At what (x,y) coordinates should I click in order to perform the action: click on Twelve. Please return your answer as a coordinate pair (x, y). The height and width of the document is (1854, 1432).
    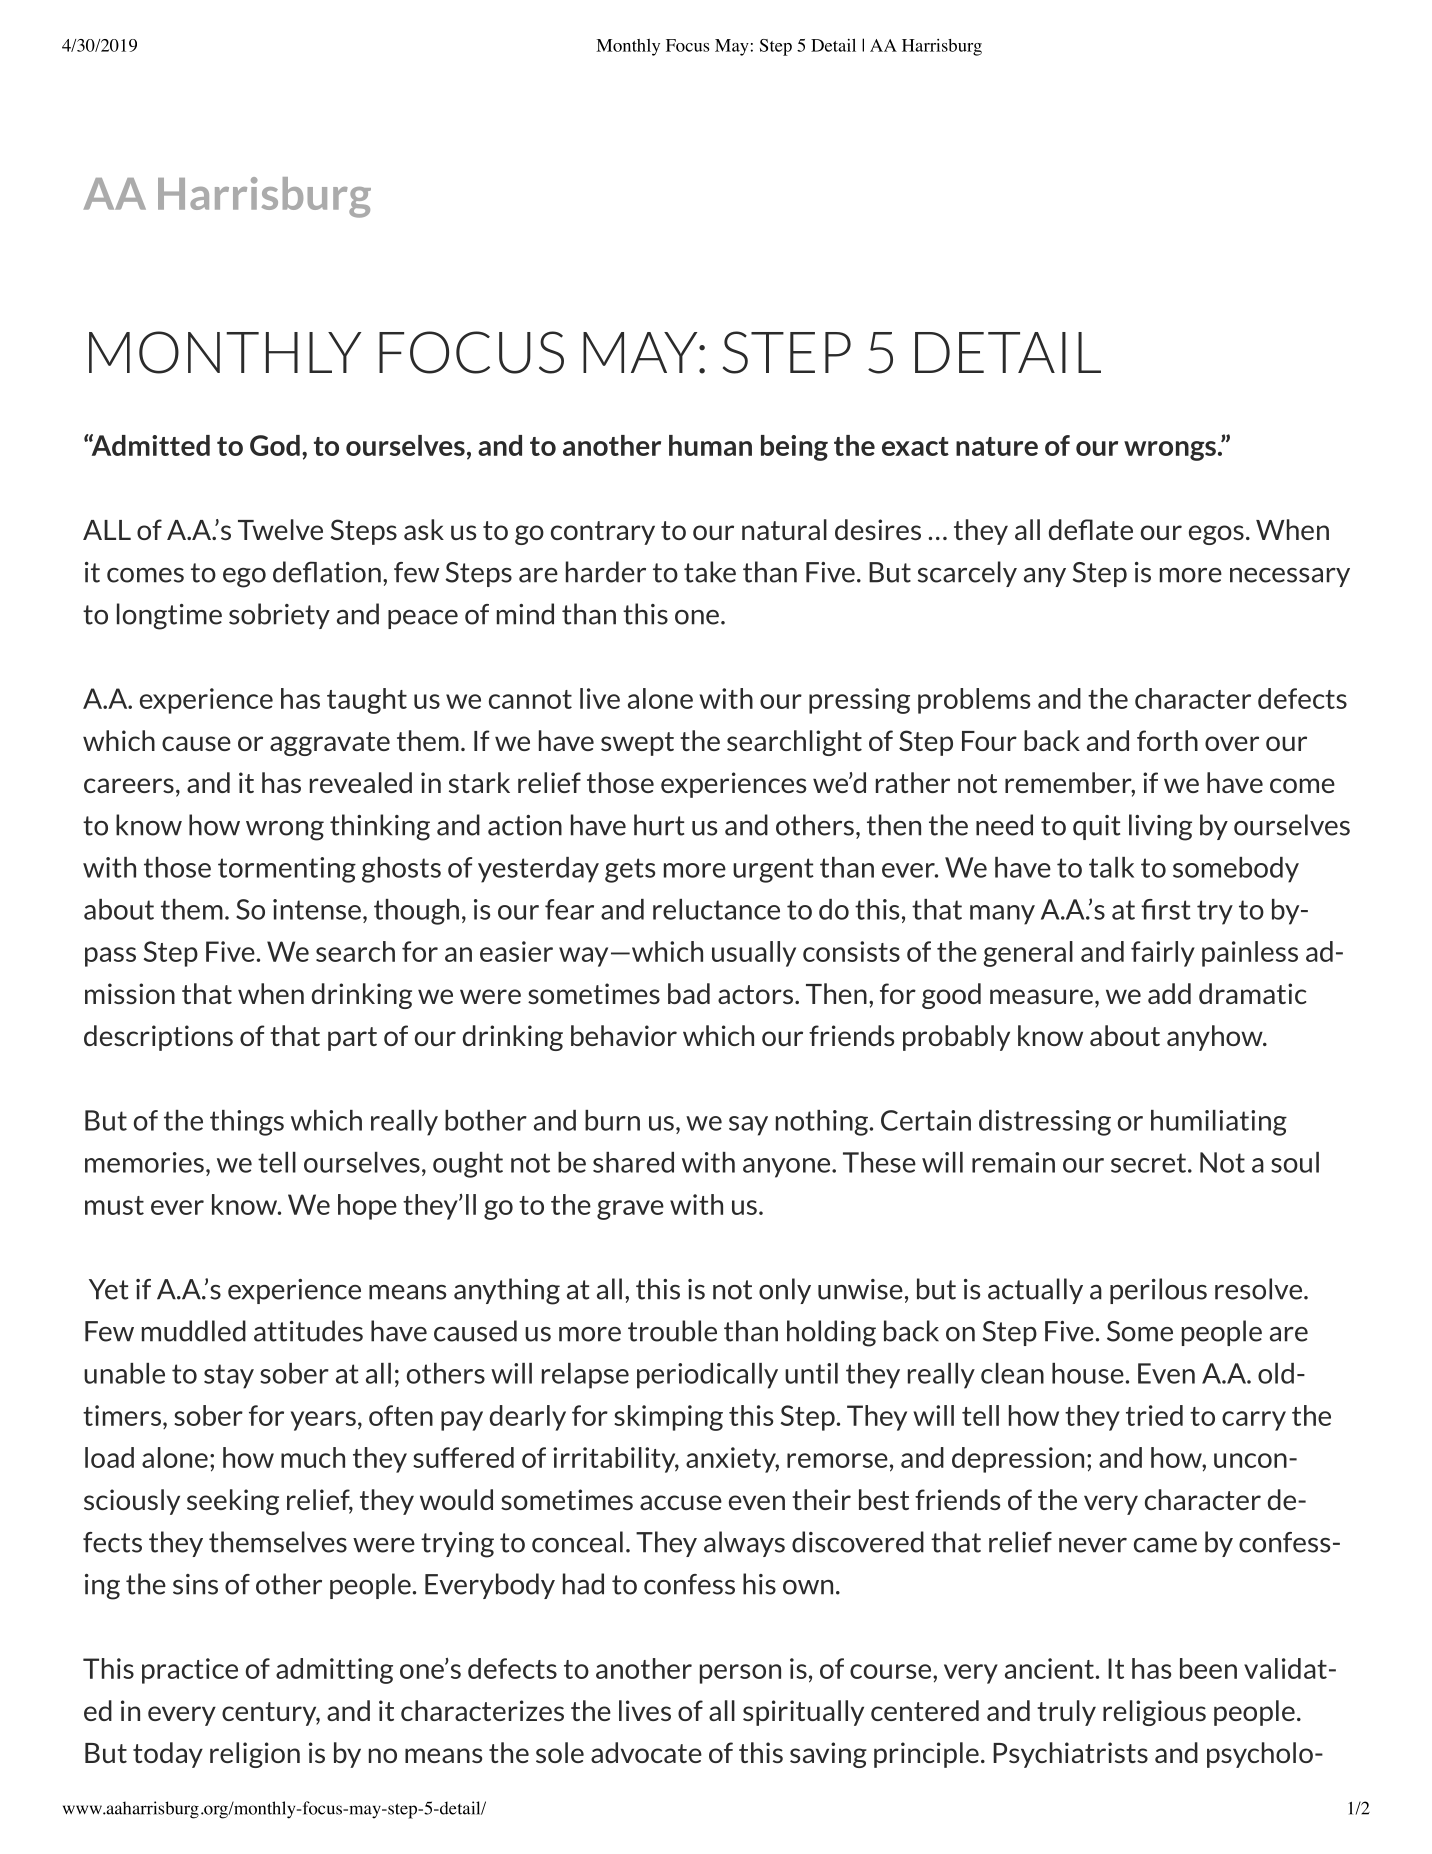
    Looking at the image, I should click on (280, 529).
